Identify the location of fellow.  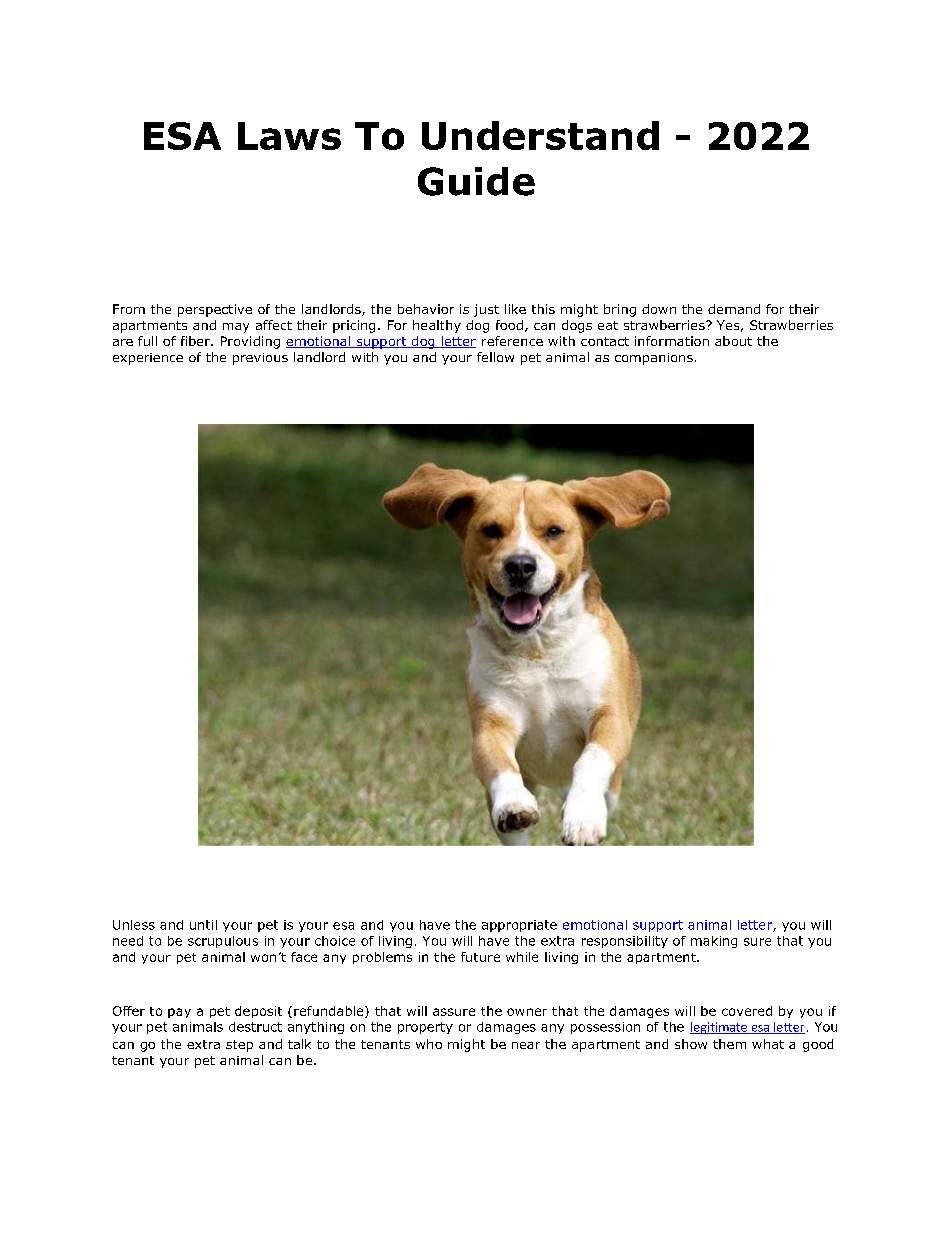
(495, 357).
